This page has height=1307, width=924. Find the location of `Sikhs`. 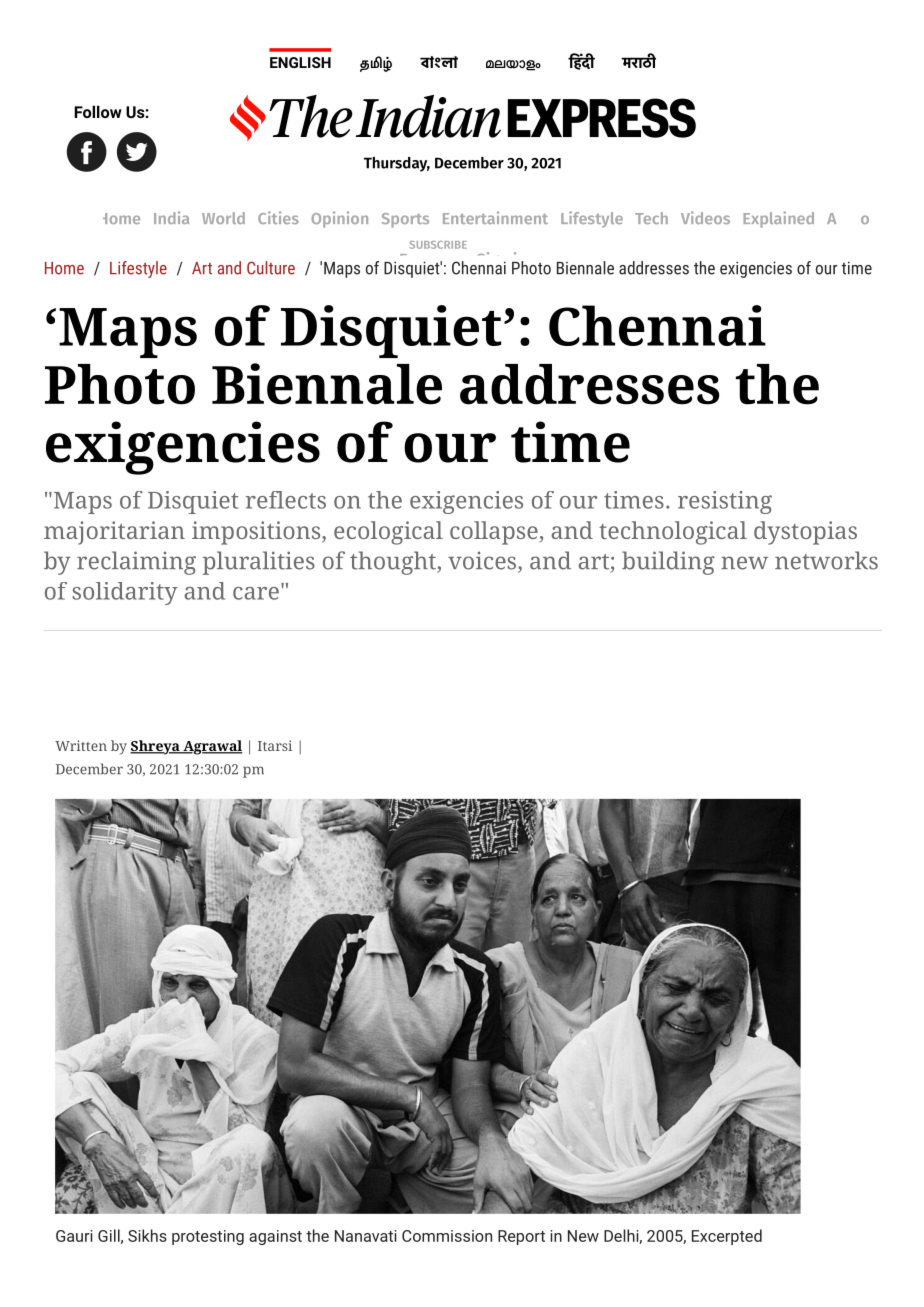

Sikhs is located at coordinates (147, 1235).
